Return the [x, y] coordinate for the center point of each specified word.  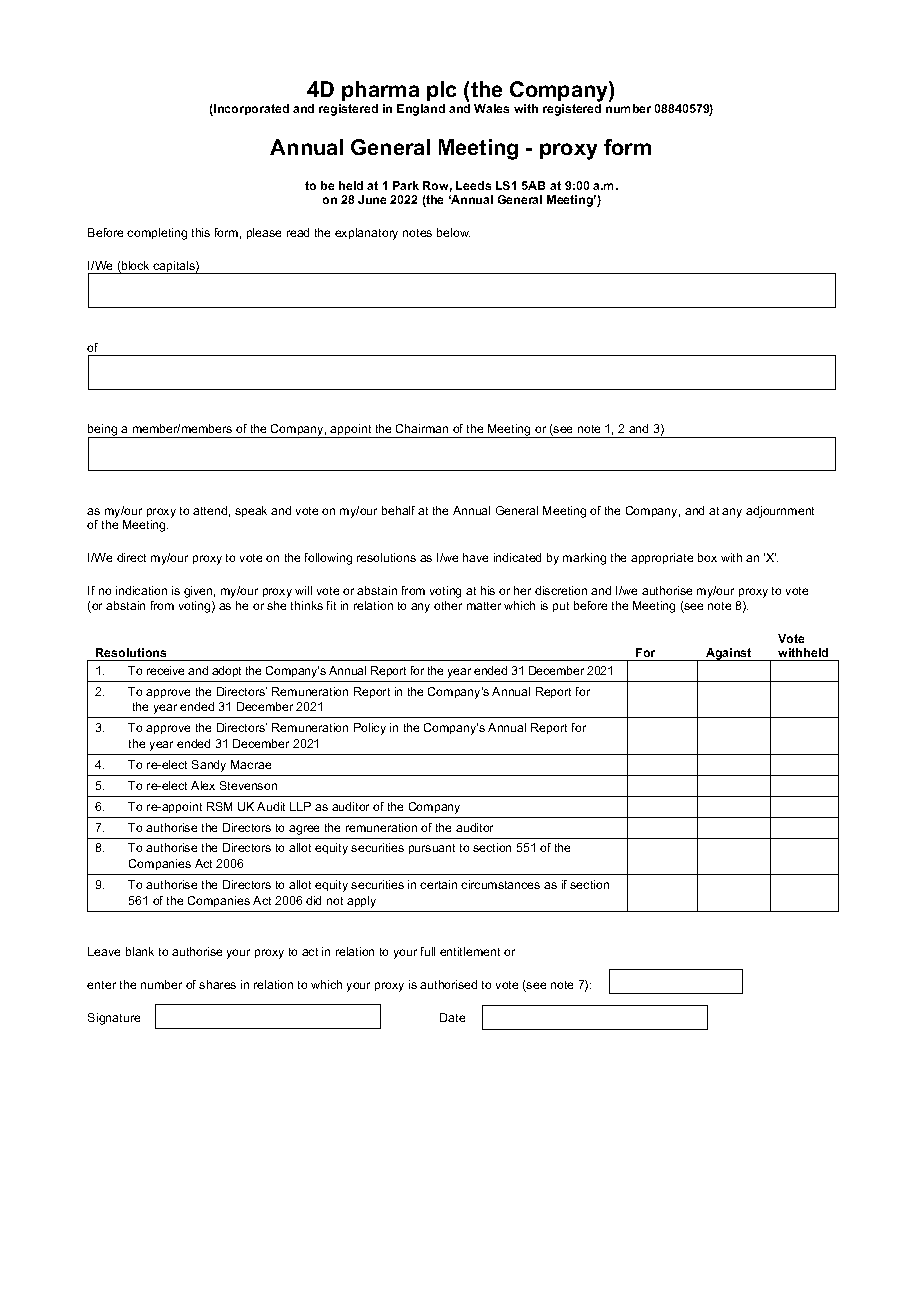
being [104, 431]
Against [729, 654]
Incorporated [250, 110]
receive [165, 670]
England [421, 110]
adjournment [780, 512]
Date [452, 1017]
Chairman [422, 428]
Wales [491, 108]
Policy [370, 729]
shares [217, 984]
